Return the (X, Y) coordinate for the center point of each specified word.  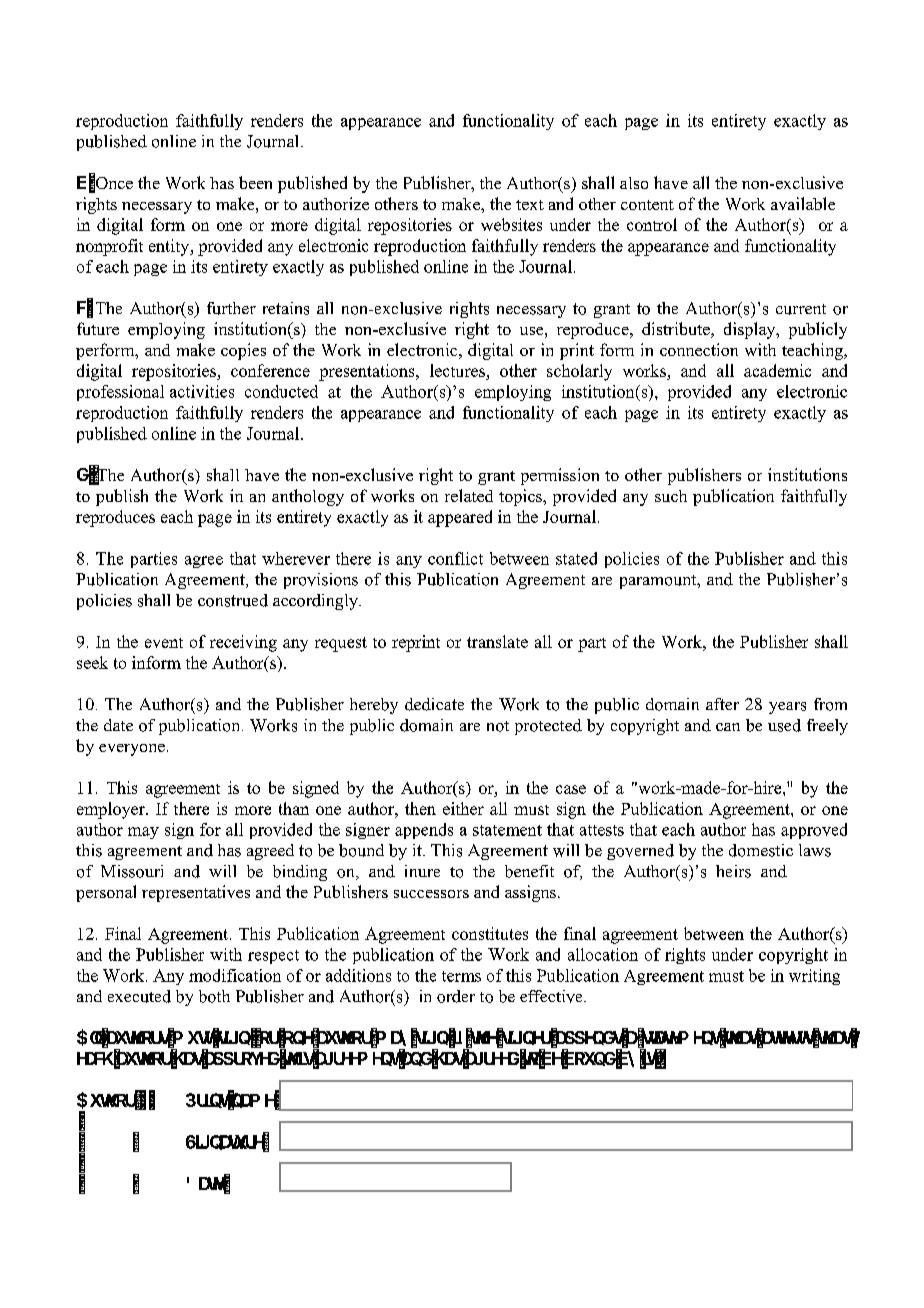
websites (511, 224)
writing (814, 977)
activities (202, 391)
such (671, 496)
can (728, 727)
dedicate (434, 704)
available (803, 203)
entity (170, 247)
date (118, 725)
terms (461, 976)
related (469, 495)
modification (235, 975)
